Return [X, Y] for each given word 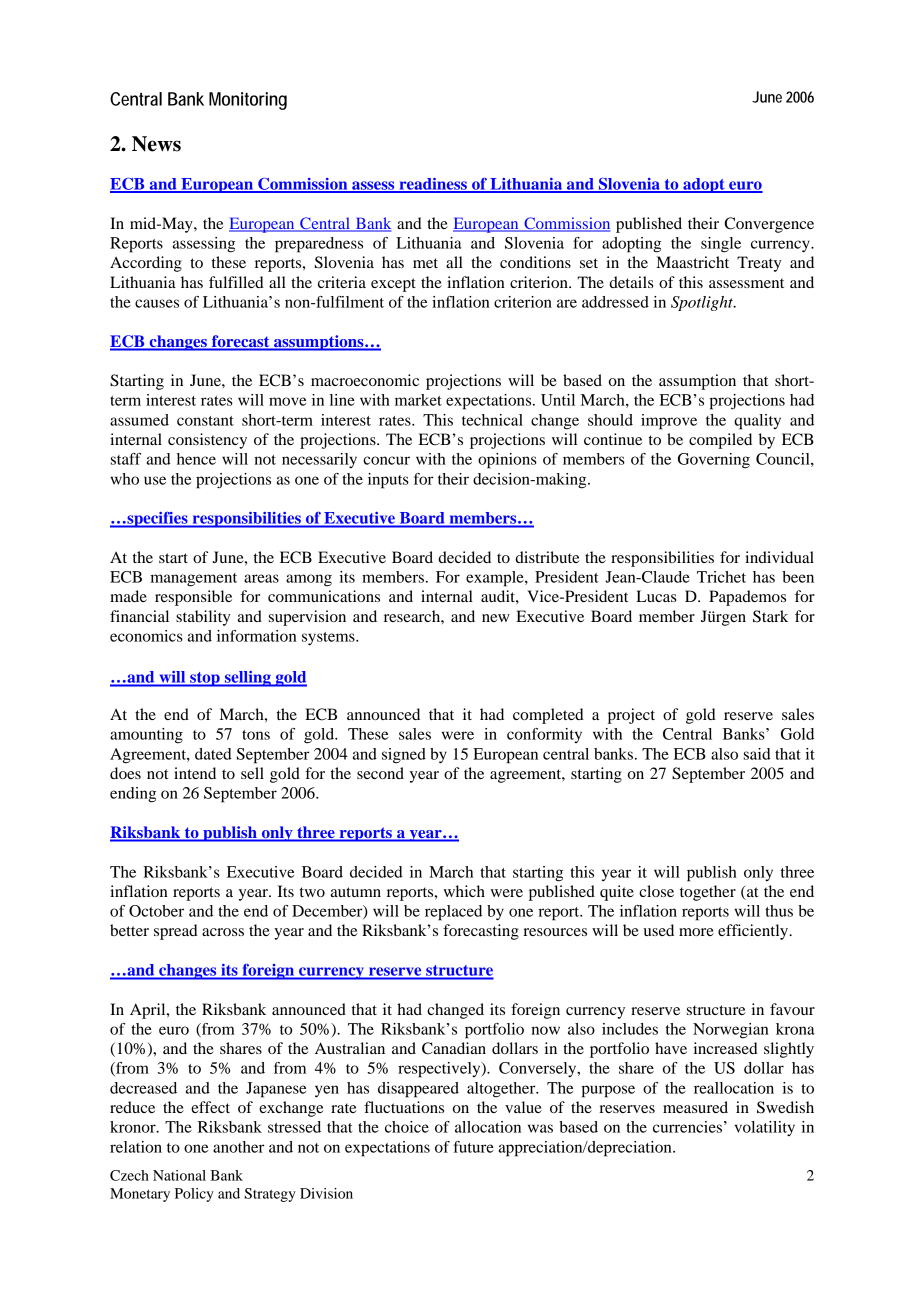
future [474, 1147]
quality [757, 422]
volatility [764, 1128]
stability [203, 618]
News [156, 144]
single [721, 245]
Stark [770, 616]
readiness [433, 185]
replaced [453, 913]
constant [205, 421]
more [696, 932]
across [223, 932]
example [496, 579]
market [418, 400]
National [179, 1175]
